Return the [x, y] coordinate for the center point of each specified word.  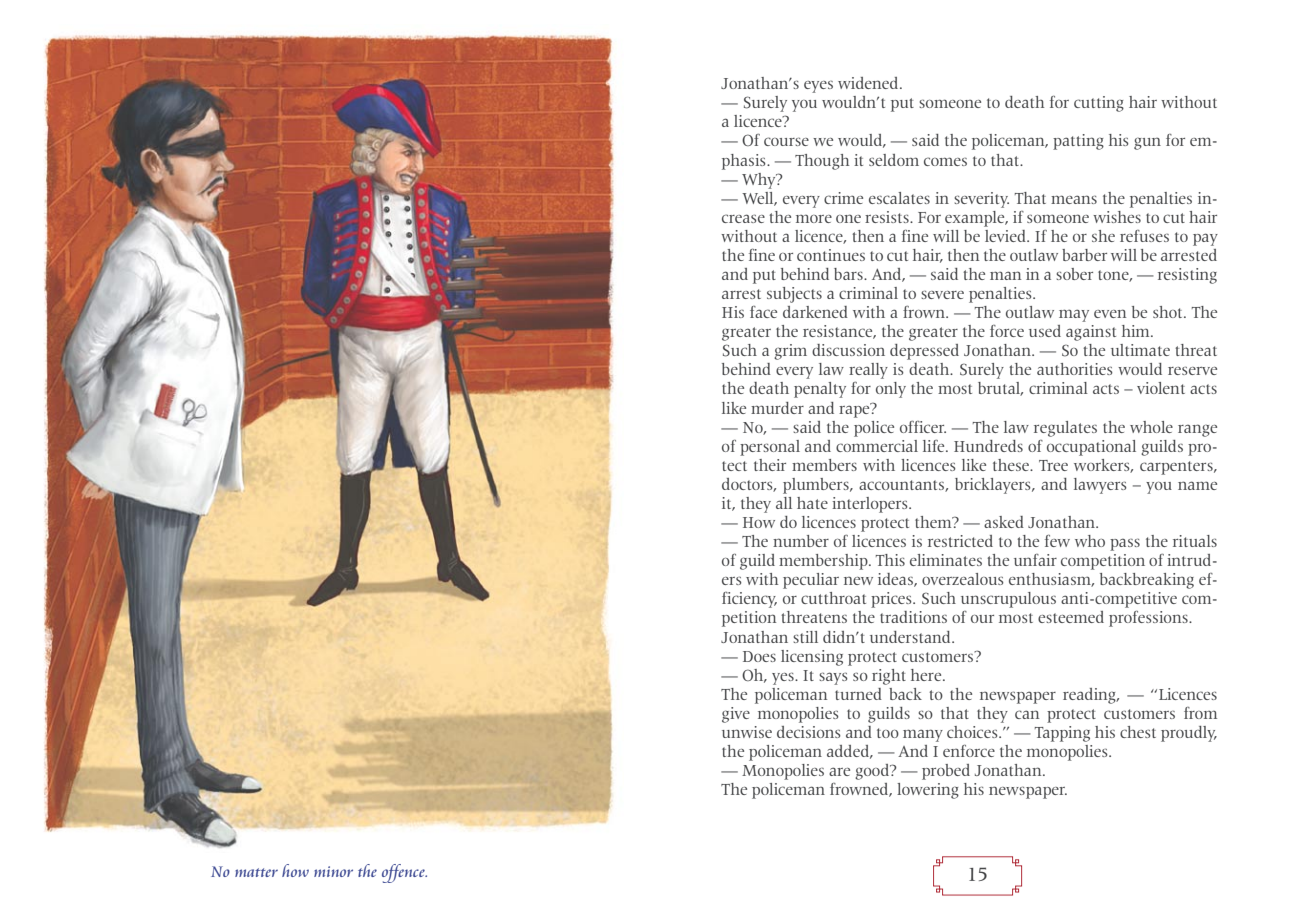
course [786, 141]
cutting [1099, 104]
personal [770, 448]
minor [333, 871]
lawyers [1100, 486]
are [839, 771]
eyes [818, 87]
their [770, 465]
